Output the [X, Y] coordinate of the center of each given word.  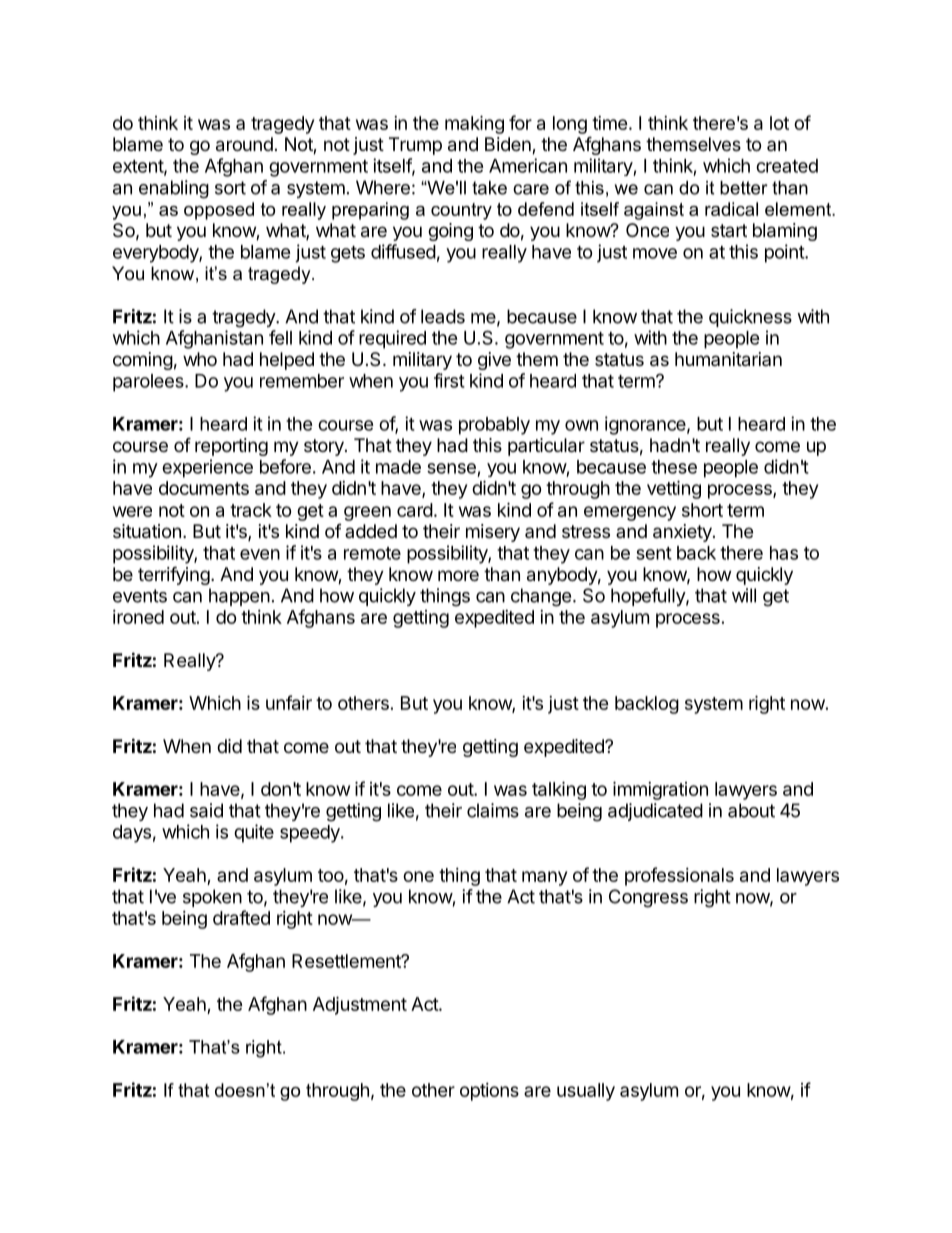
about [751, 810]
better [744, 188]
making [474, 124]
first [449, 380]
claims [493, 810]
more [458, 575]
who [200, 359]
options [489, 1092]
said [206, 810]
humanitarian [728, 359]
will [744, 595]
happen [239, 597]
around [244, 144]
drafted [241, 917]
